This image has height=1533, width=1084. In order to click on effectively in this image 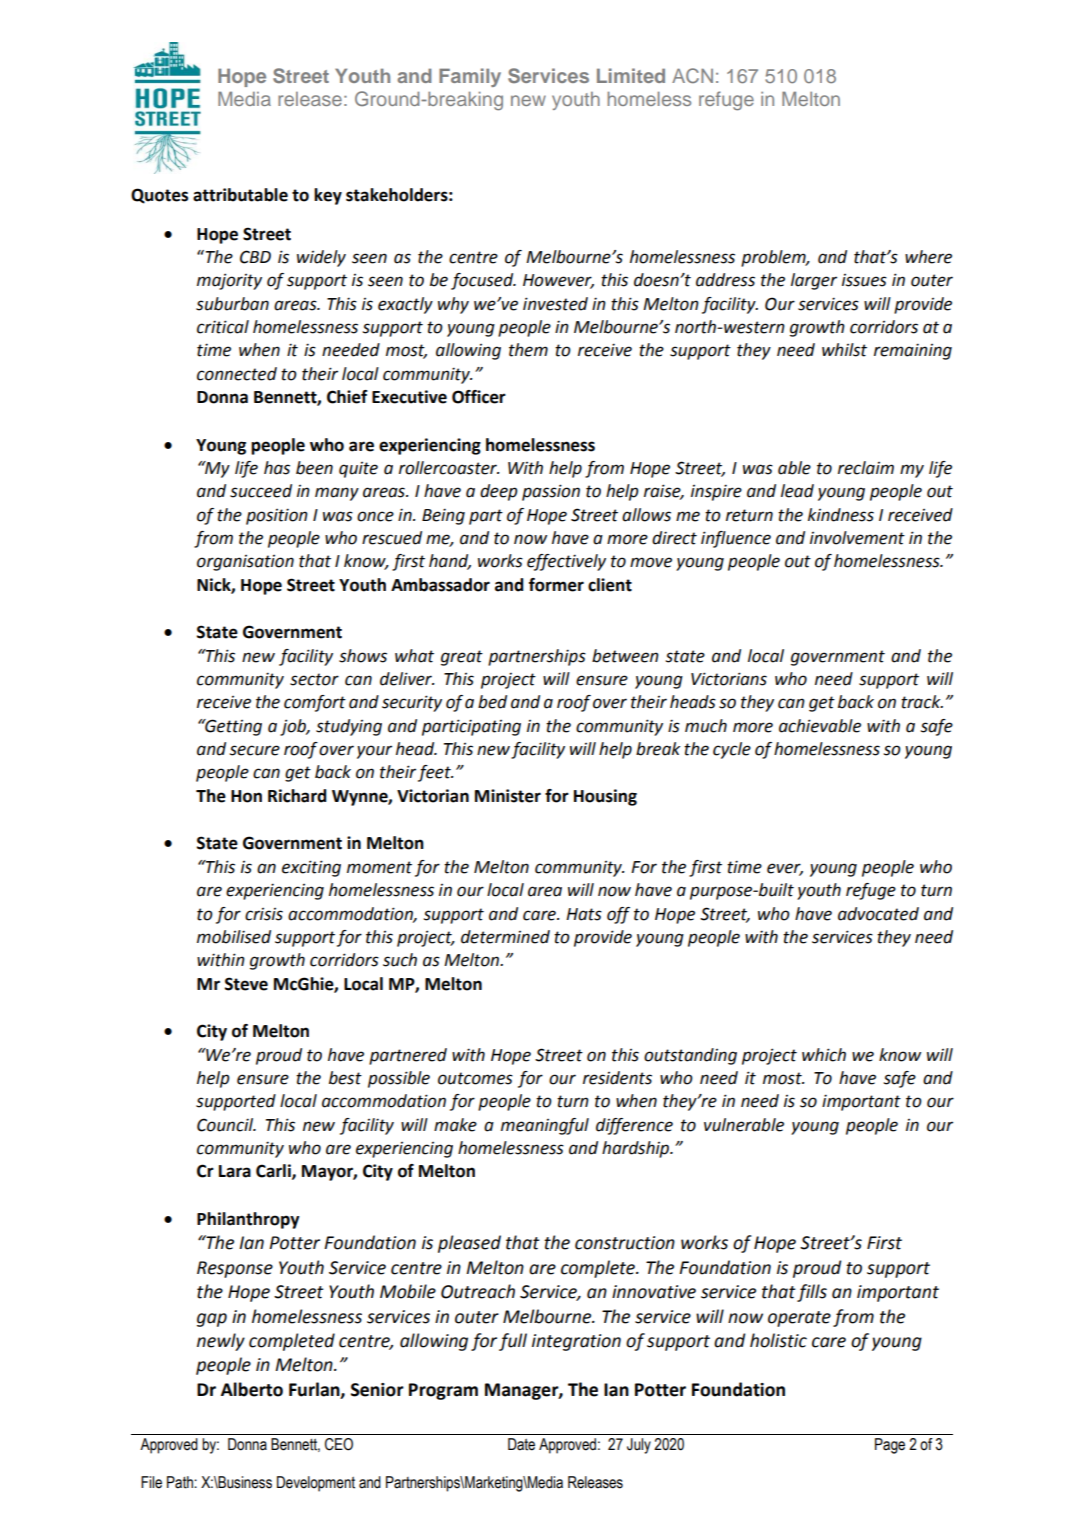, I will do `click(566, 562)`.
